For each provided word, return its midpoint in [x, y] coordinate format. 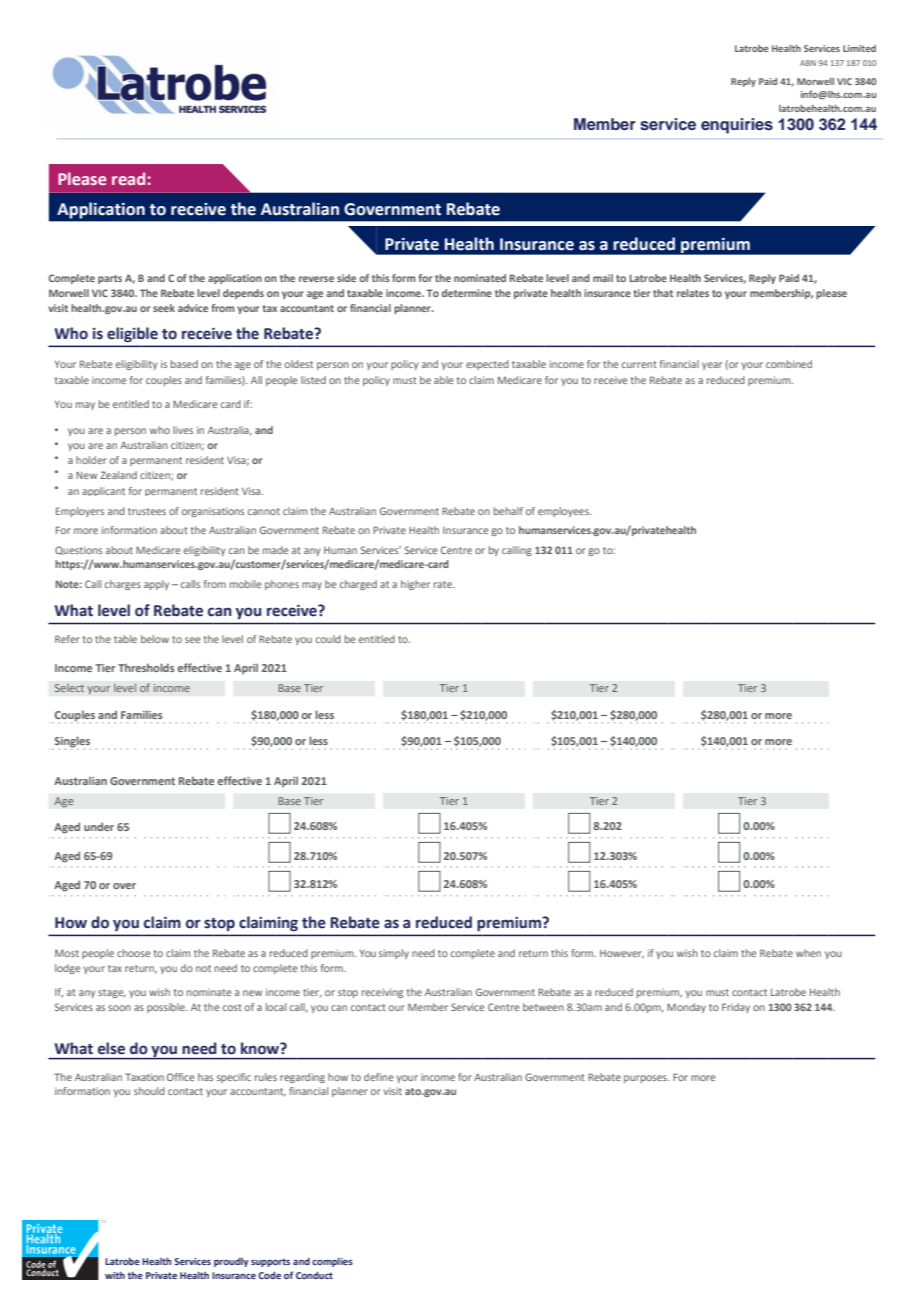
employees [564, 512]
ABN [808, 63]
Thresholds [146, 667]
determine [466, 293]
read [128, 178]
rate [444, 584]
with [115, 1275]
